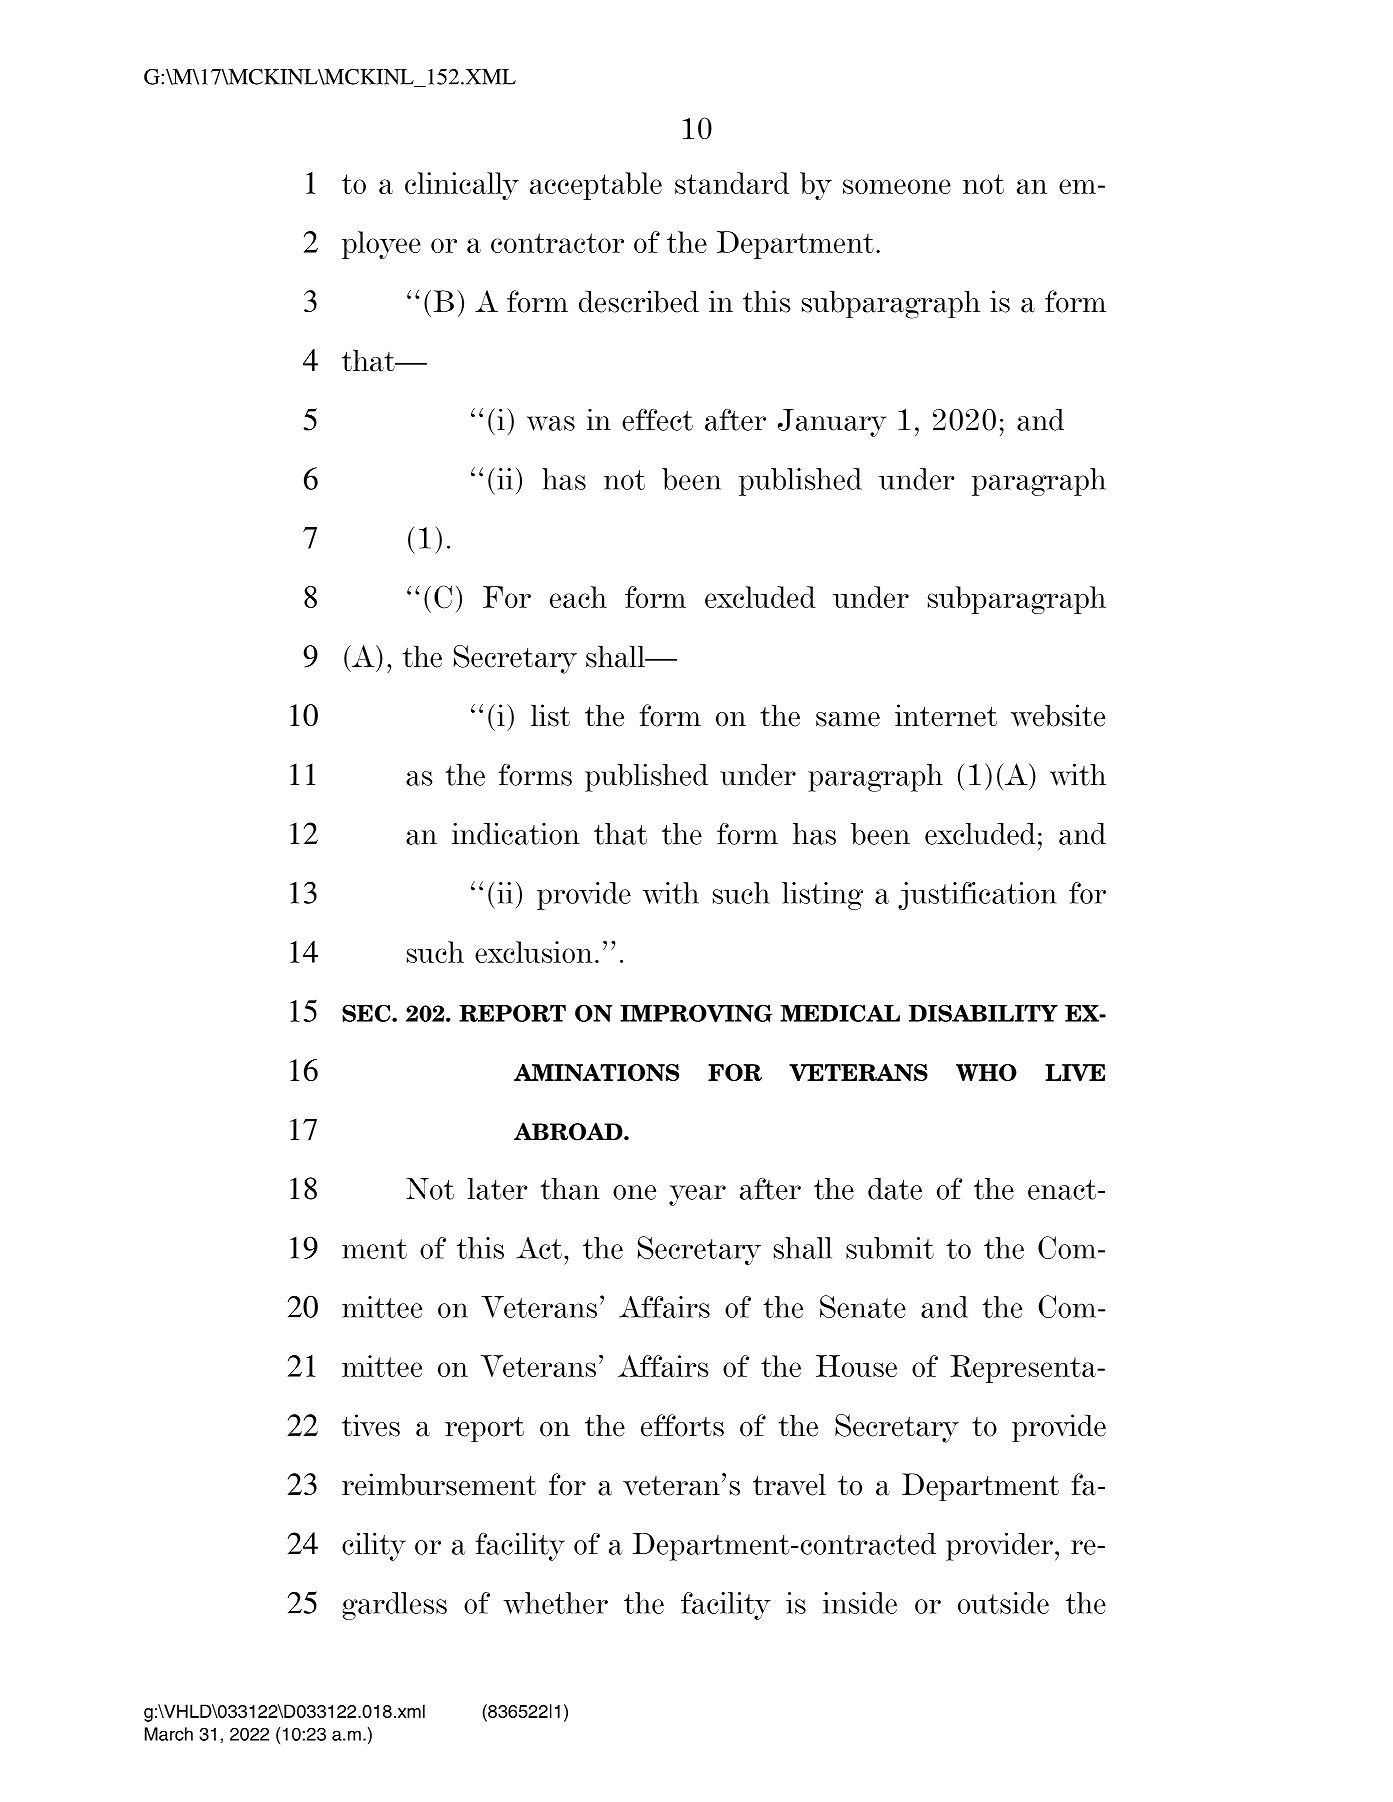 This screenshot has width=1393, height=1802. Describe the element at coordinates (169, 1734) in the screenshot. I see `March` at that location.
